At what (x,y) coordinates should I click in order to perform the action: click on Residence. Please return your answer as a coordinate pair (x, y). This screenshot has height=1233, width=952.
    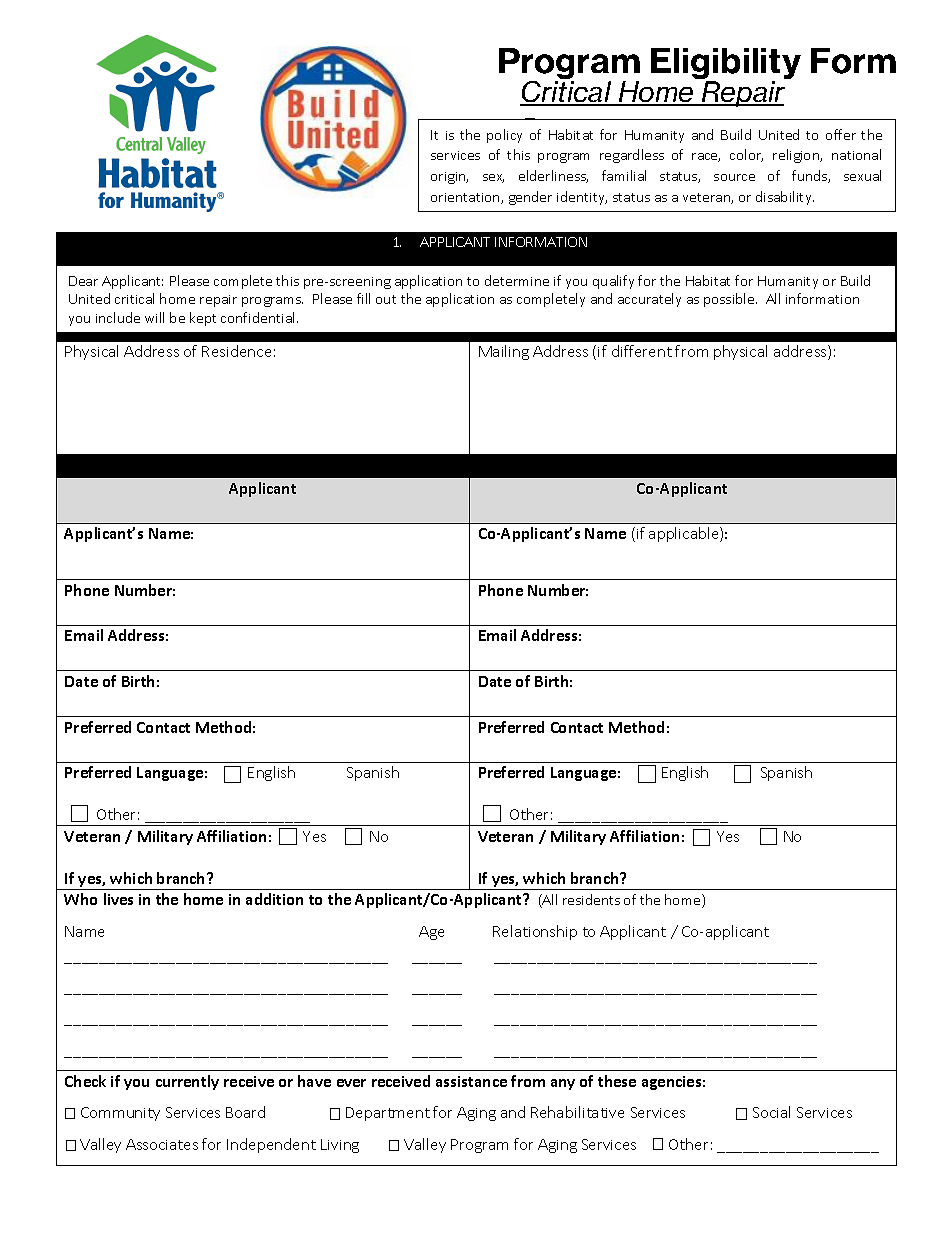
    Looking at the image, I should click on (236, 351).
